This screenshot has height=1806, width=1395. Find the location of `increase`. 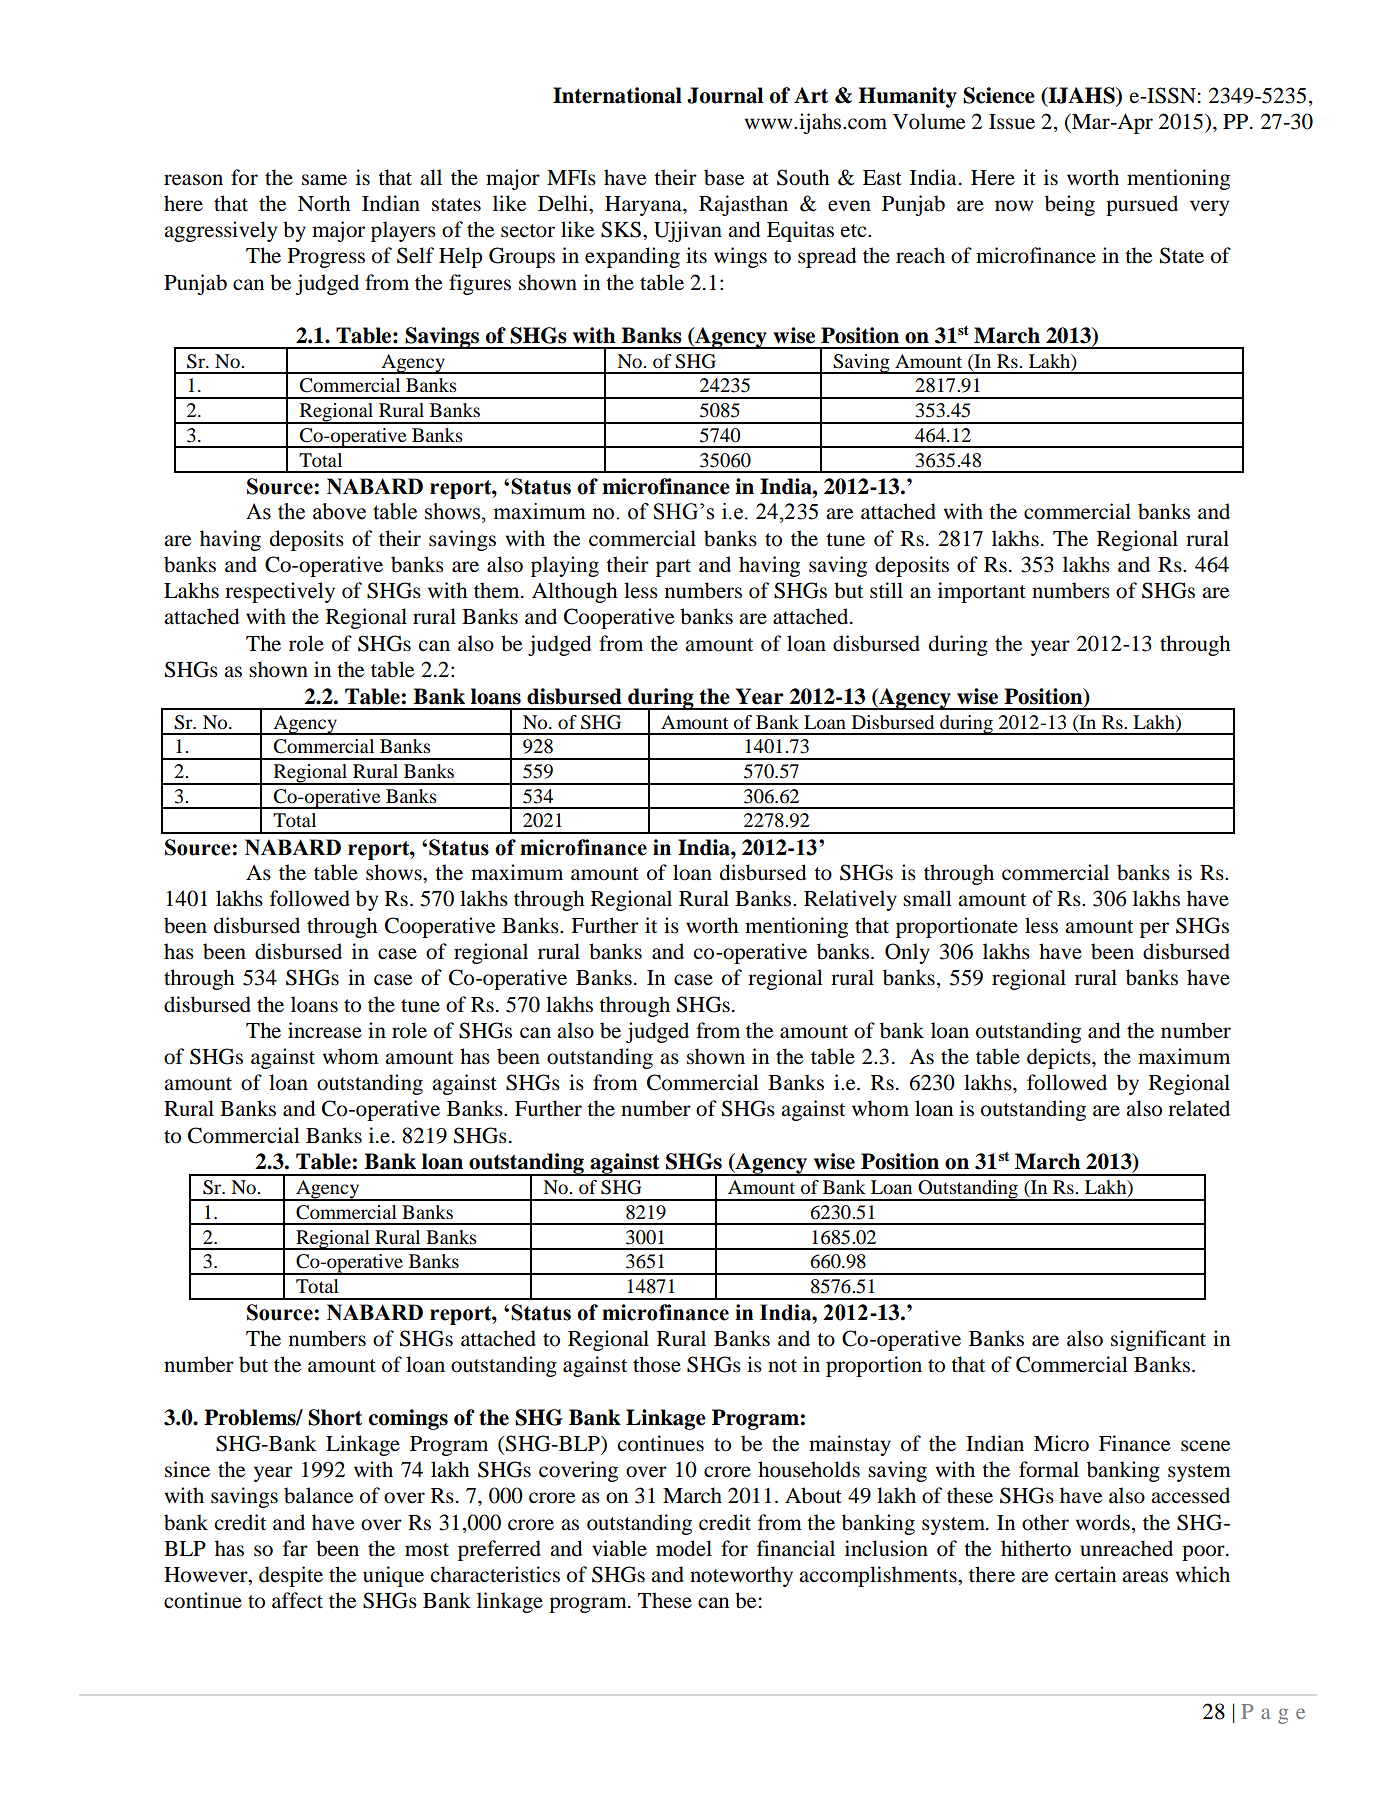

increase is located at coordinates (325, 1030).
